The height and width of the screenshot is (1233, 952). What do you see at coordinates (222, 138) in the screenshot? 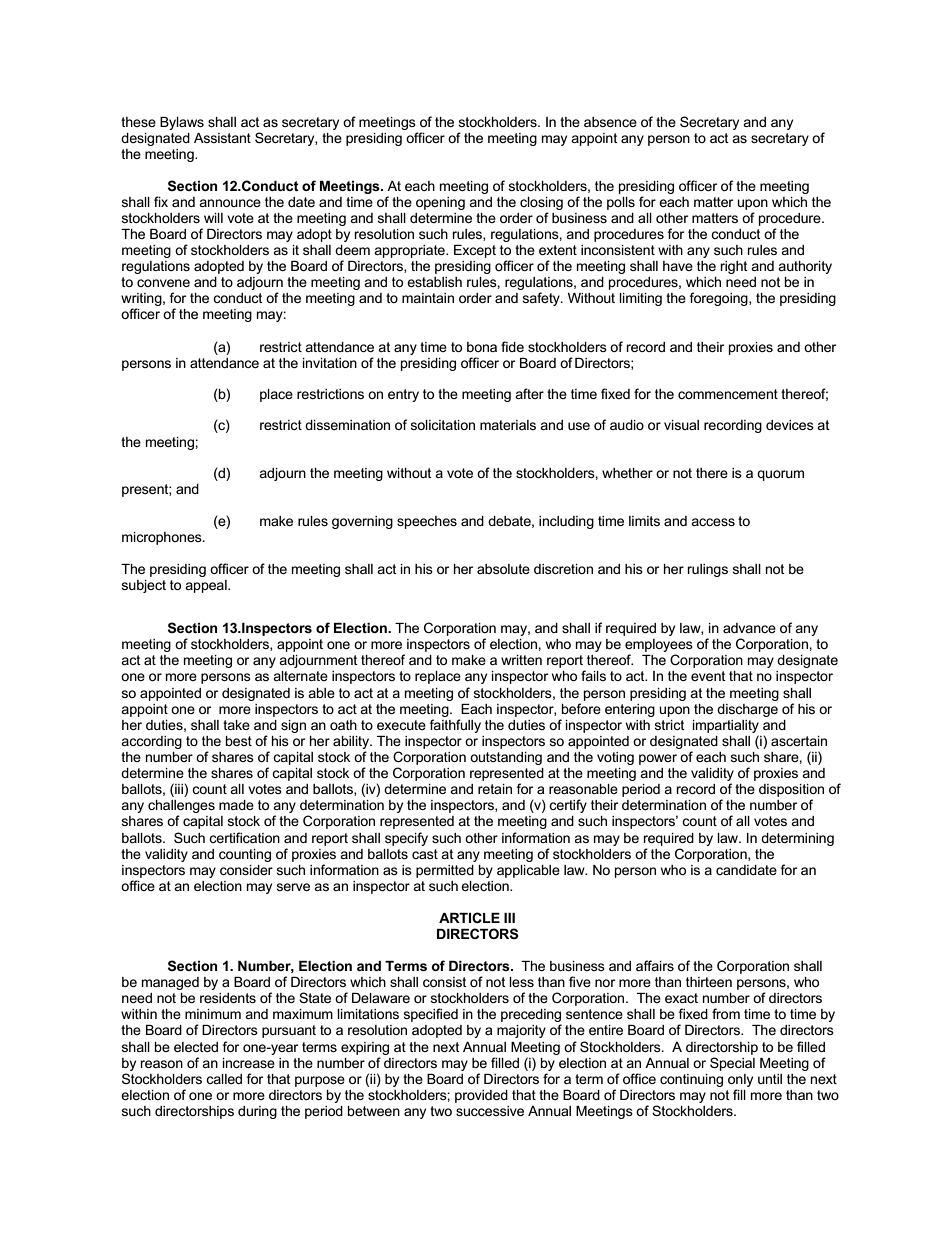
I see `Assistant` at bounding box center [222, 138].
